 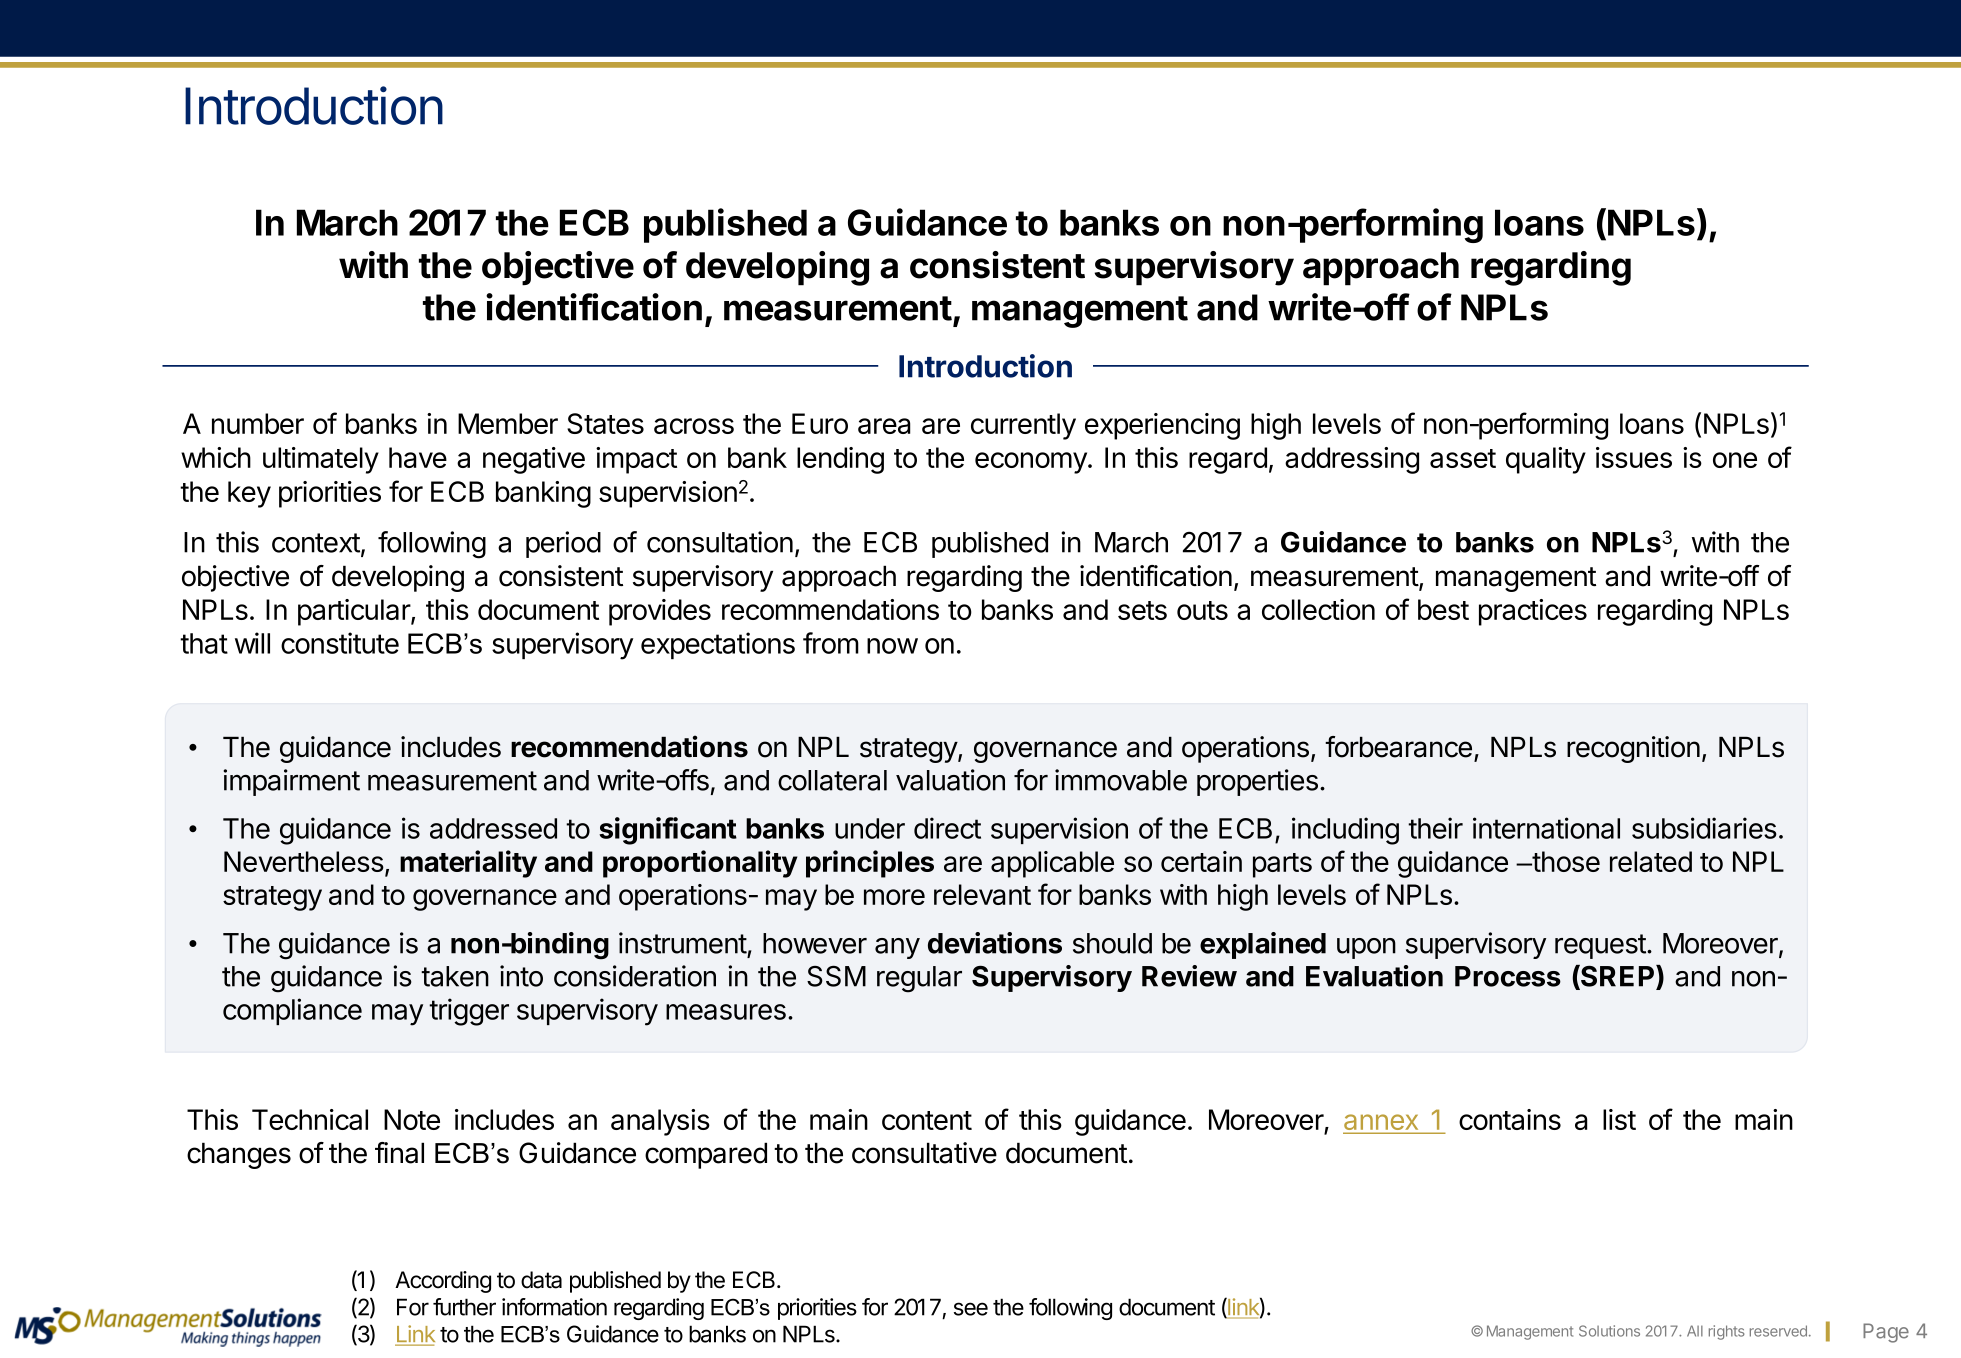 What do you see at coordinates (919, 979) in the screenshot?
I see `regular` at bounding box center [919, 979].
